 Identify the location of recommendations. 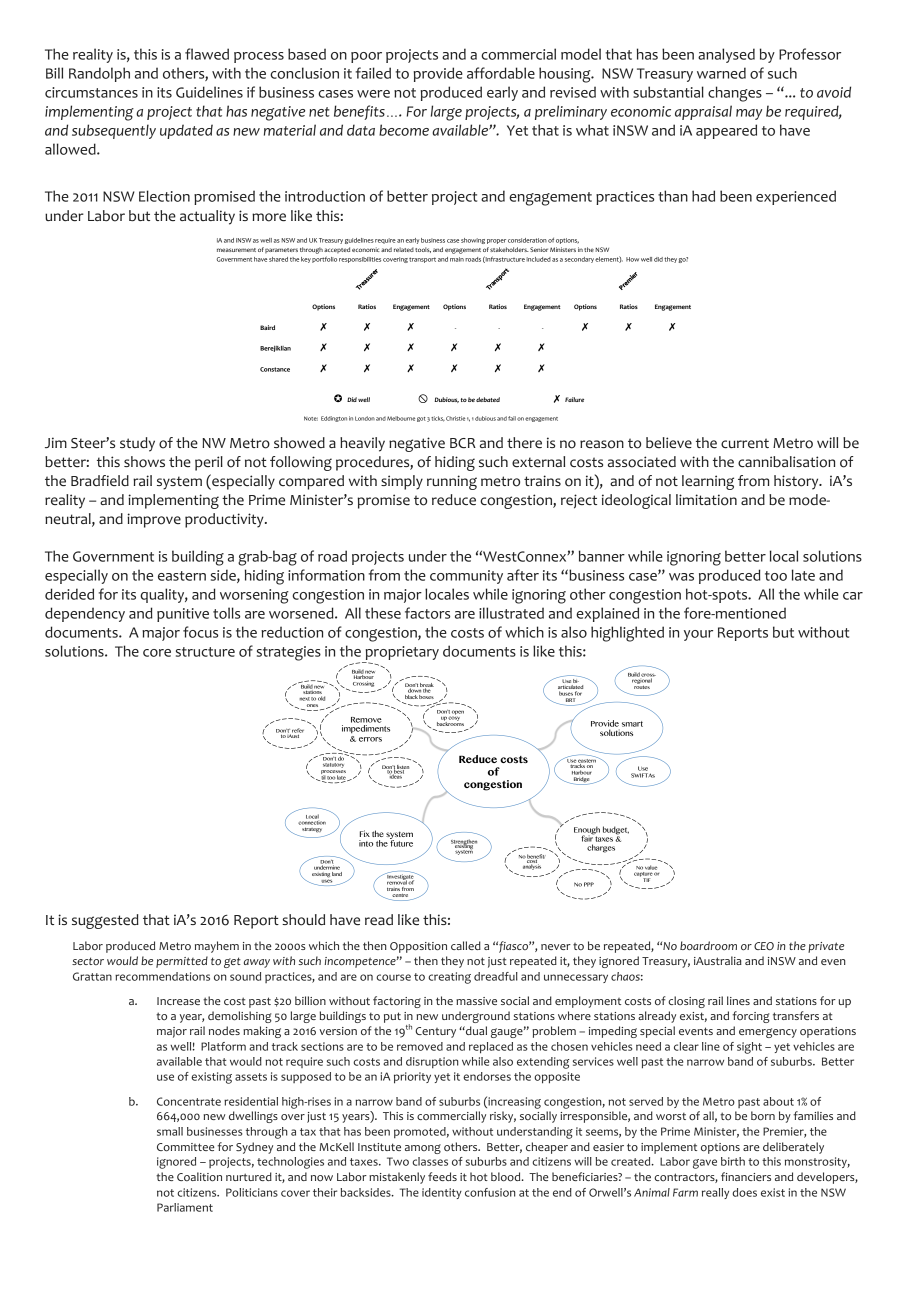
(162, 976).
